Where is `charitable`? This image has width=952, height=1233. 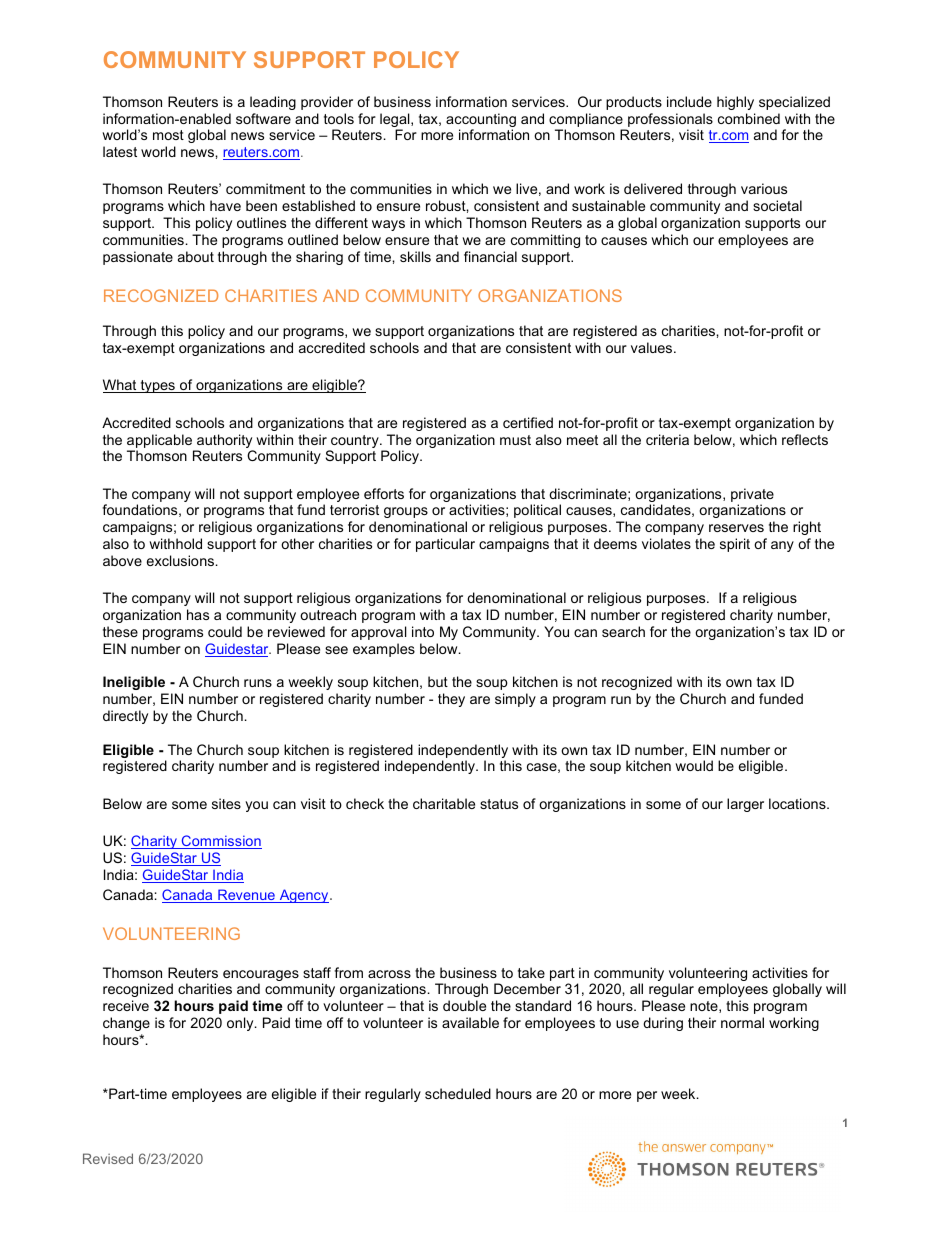 charitable is located at coordinates (444, 803).
